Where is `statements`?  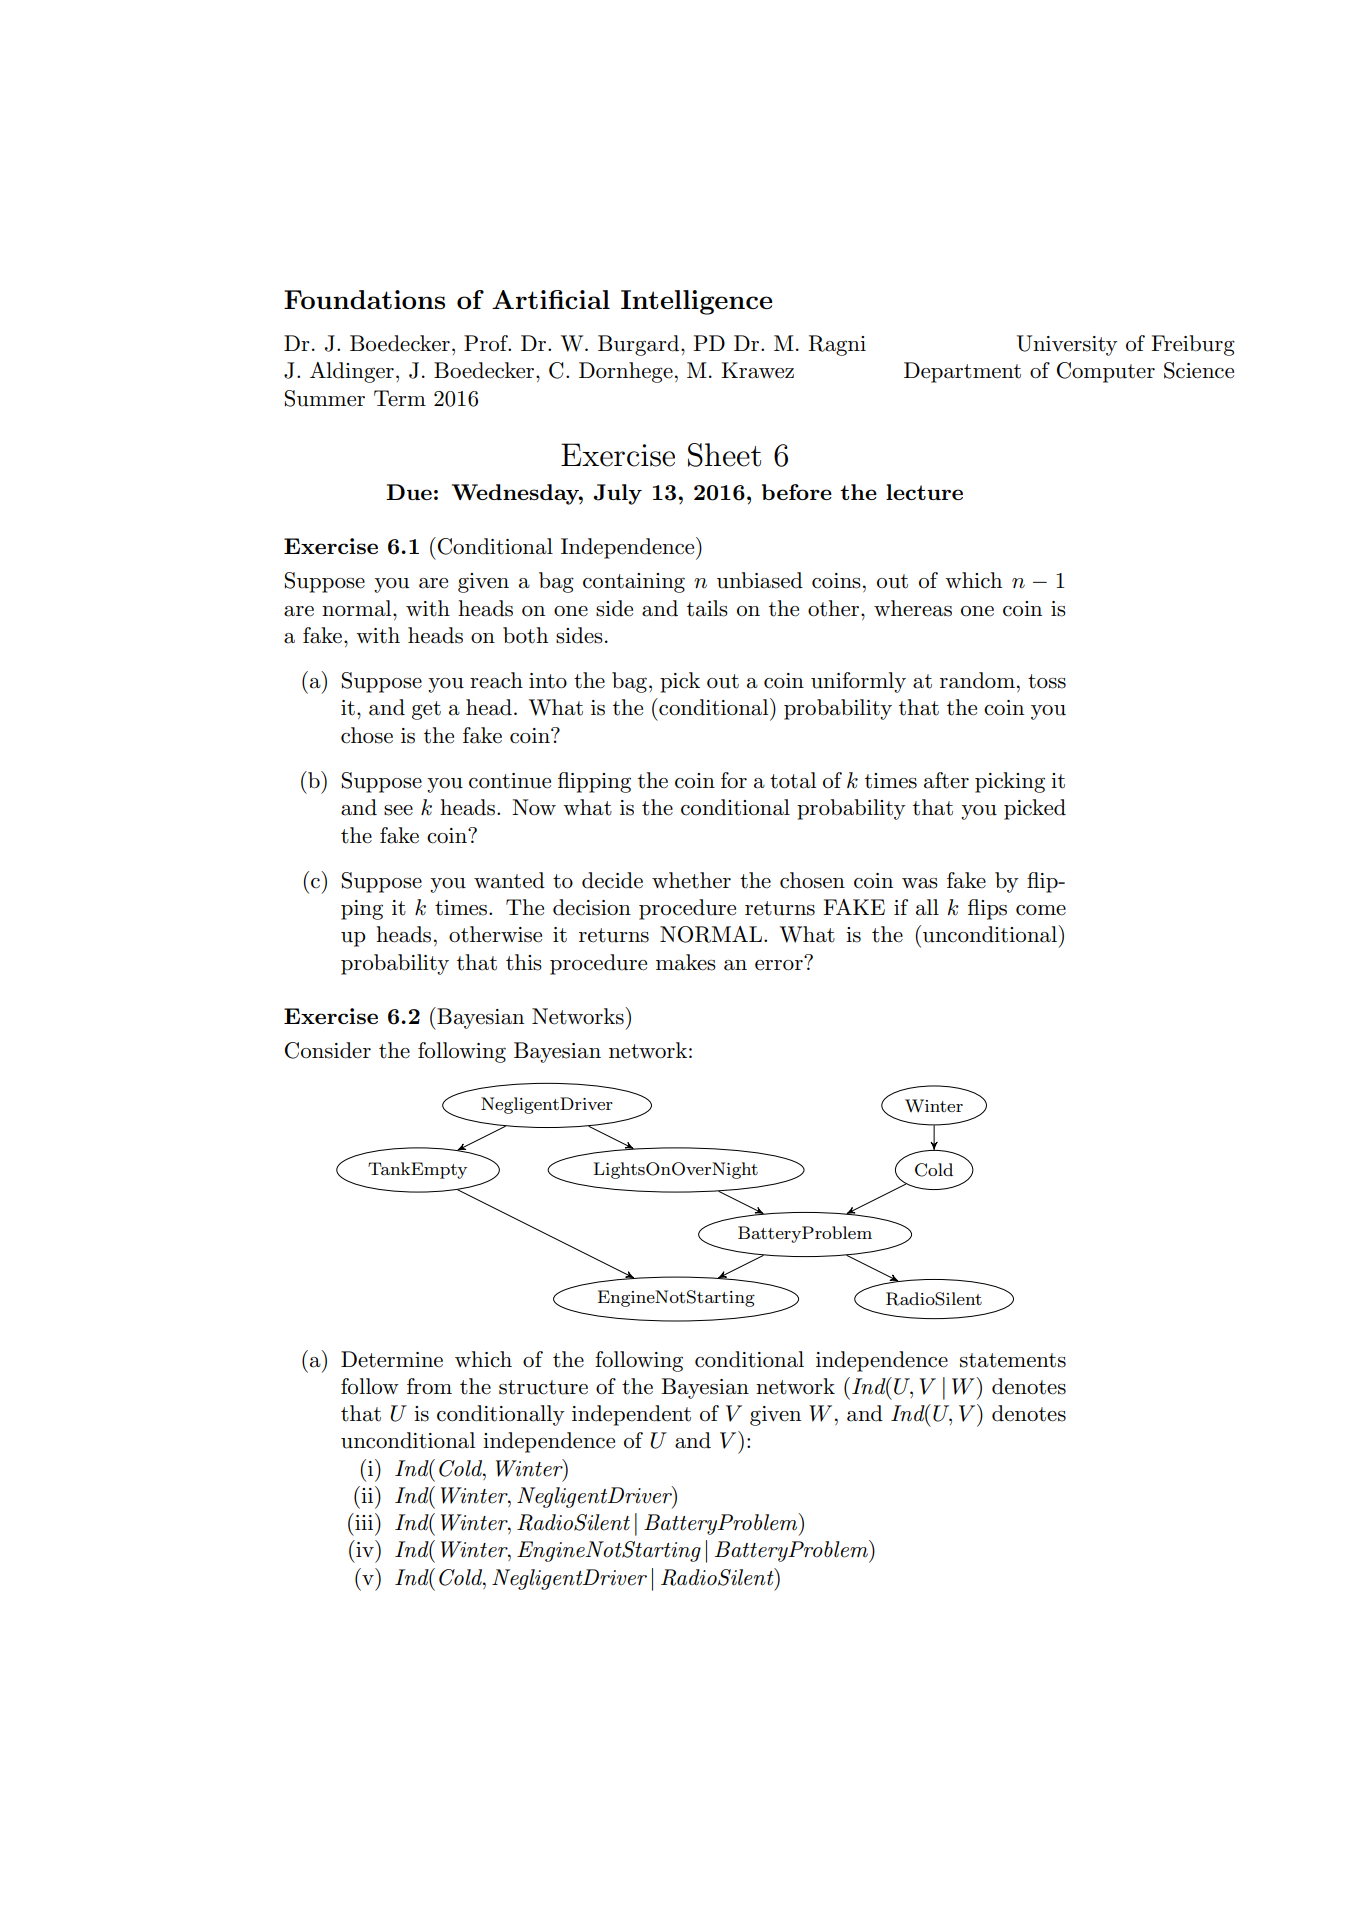 statements is located at coordinates (1013, 1360).
